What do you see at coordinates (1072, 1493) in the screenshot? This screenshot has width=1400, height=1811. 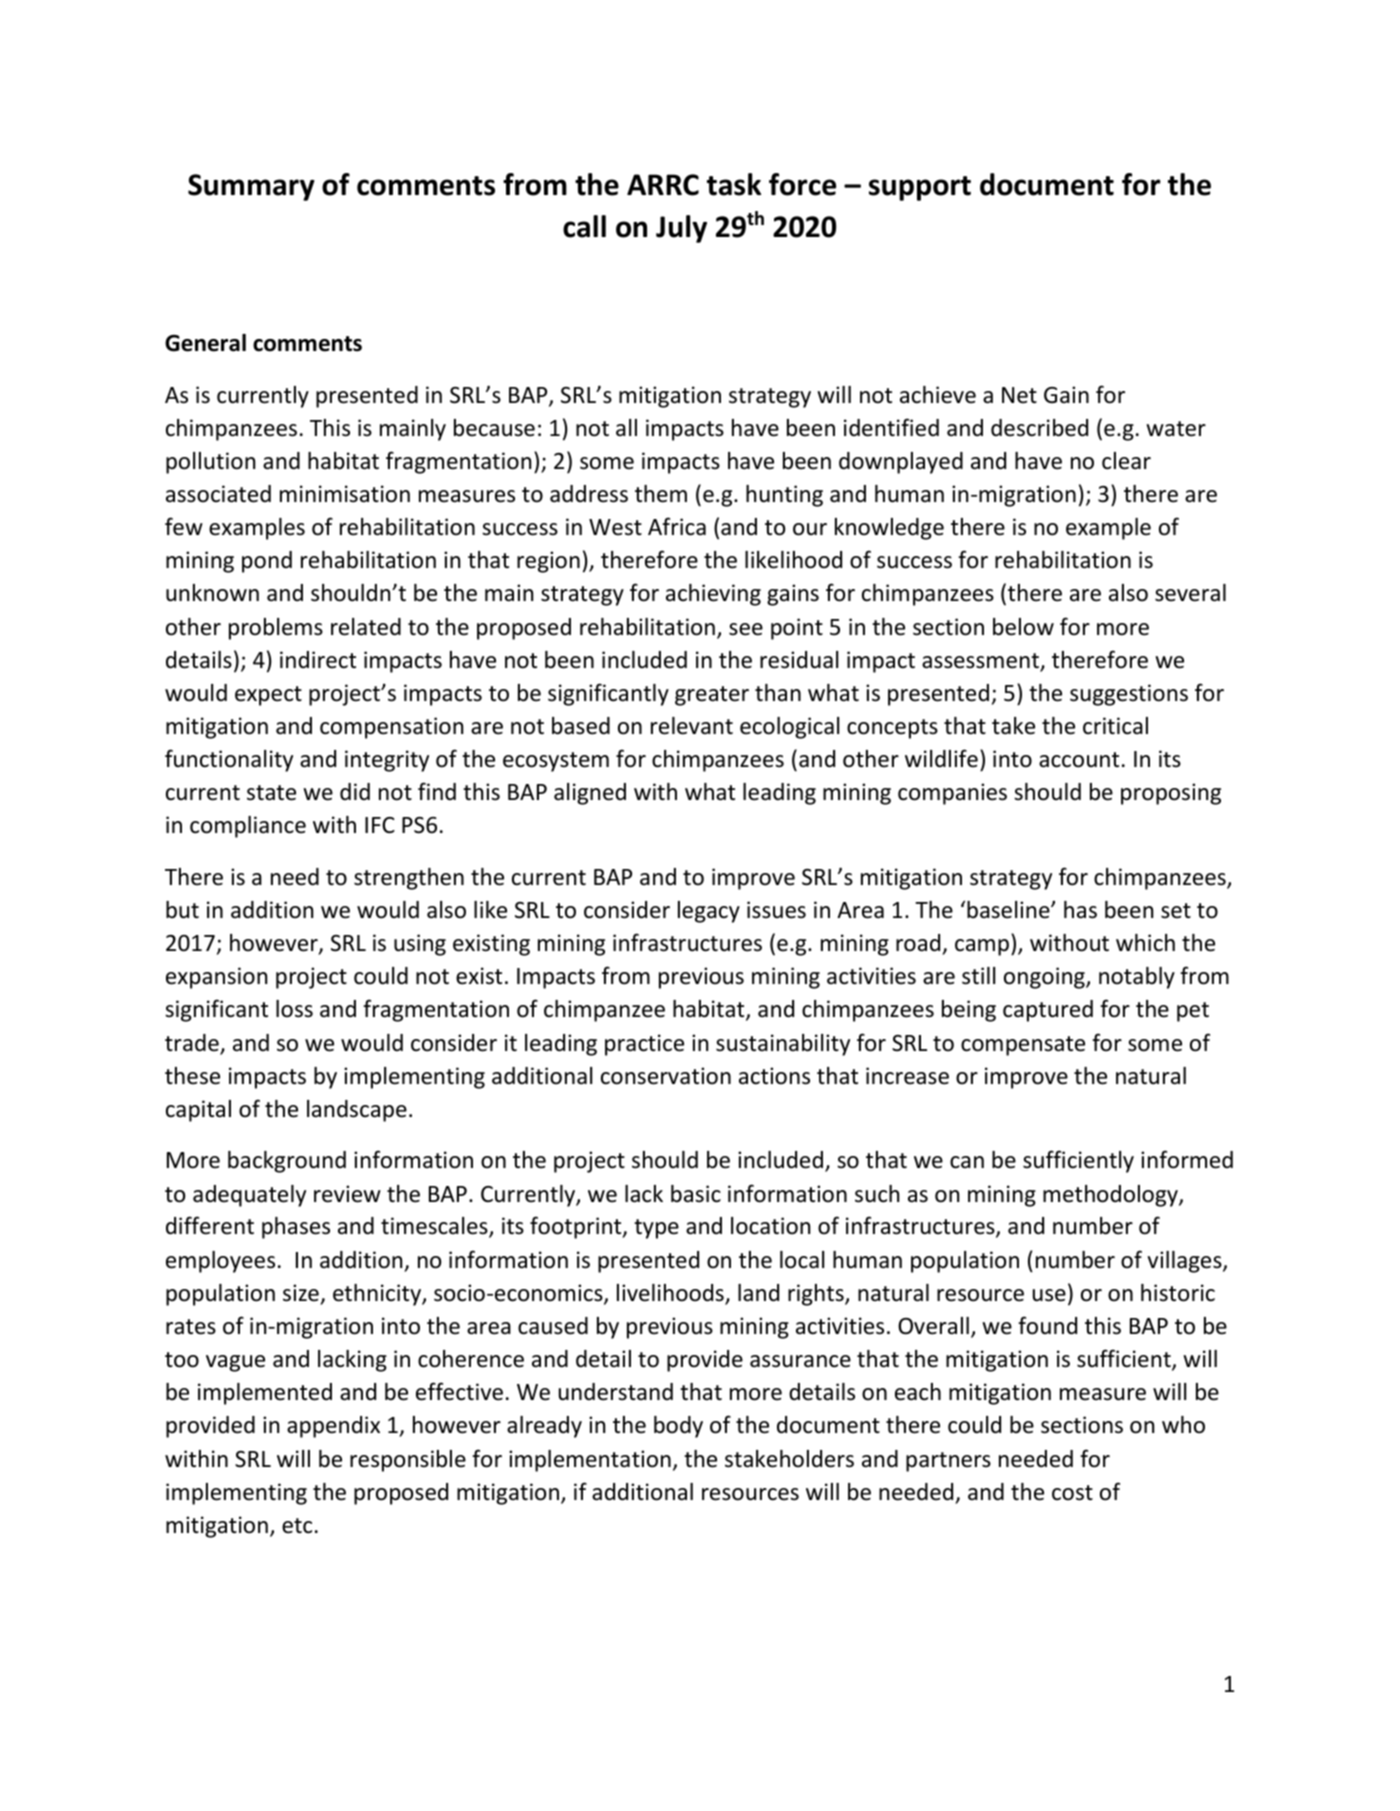 I see `cost` at bounding box center [1072, 1493].
